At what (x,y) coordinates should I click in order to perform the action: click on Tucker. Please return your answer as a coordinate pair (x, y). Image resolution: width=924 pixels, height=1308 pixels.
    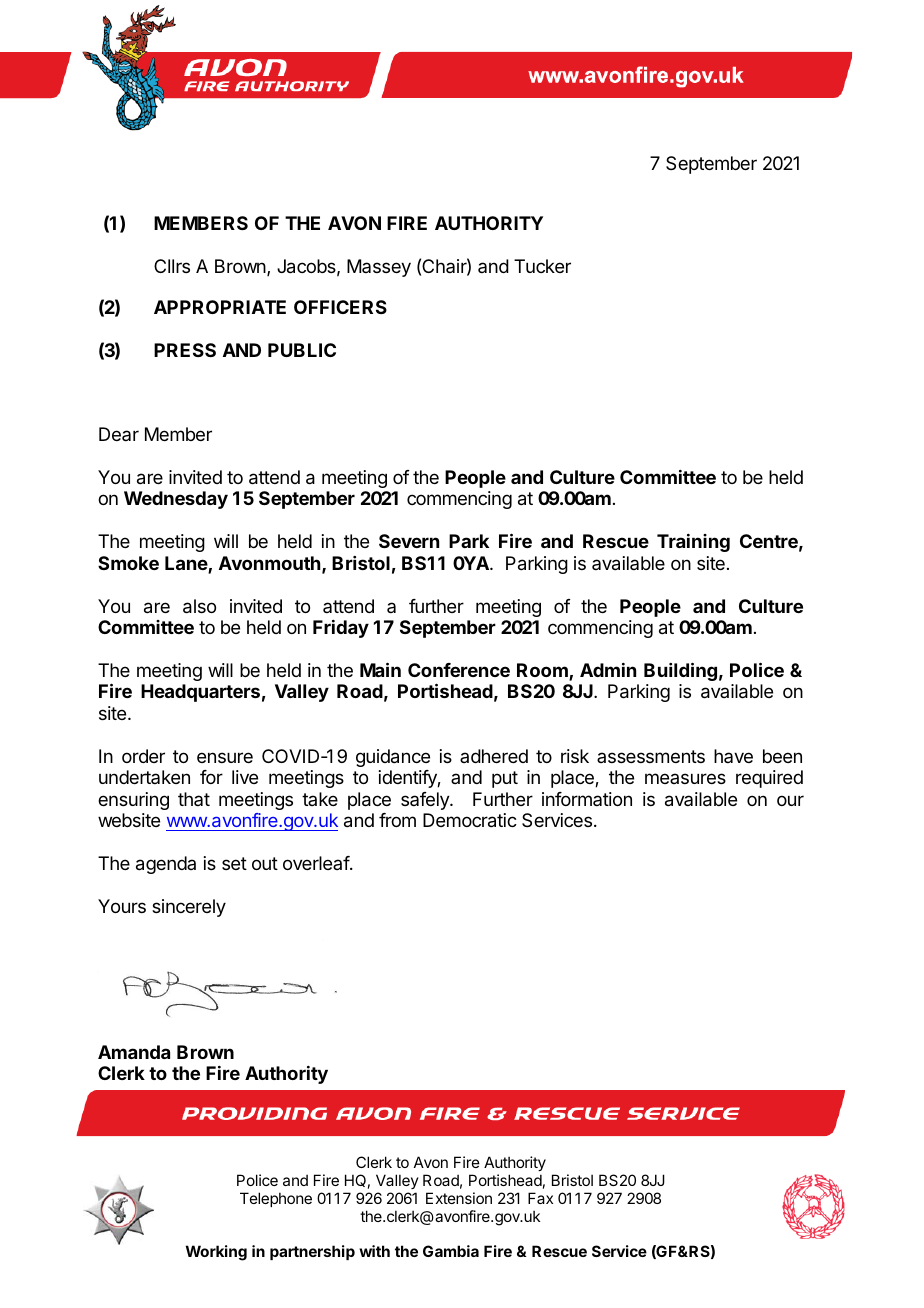
    Looking at the image, I should click on (542, 266).
